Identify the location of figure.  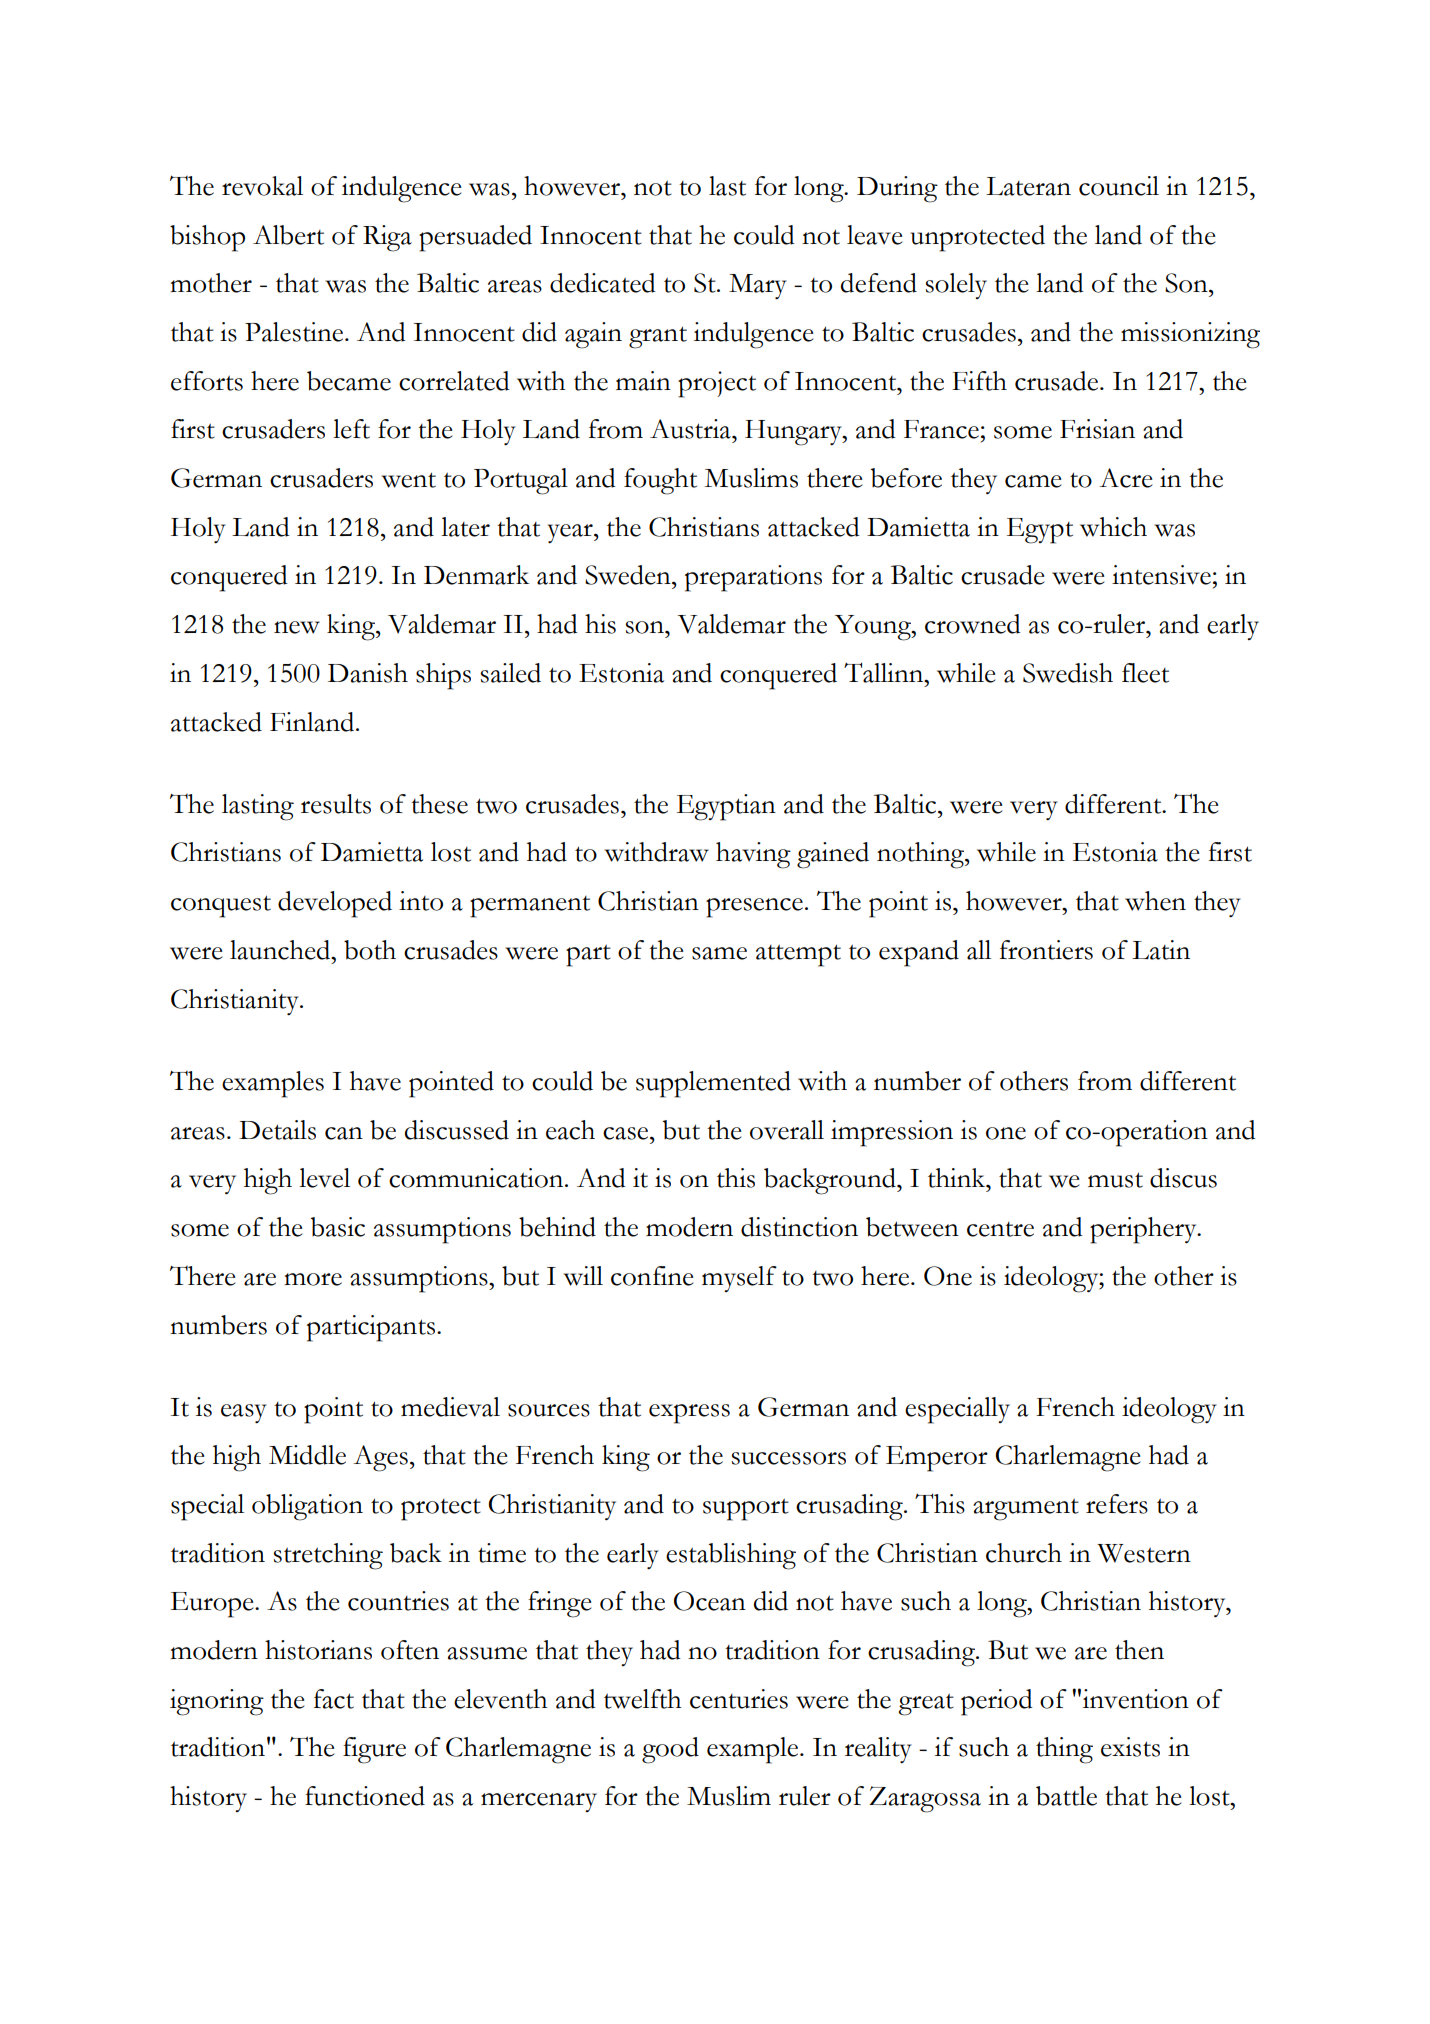
(374, 1750).
